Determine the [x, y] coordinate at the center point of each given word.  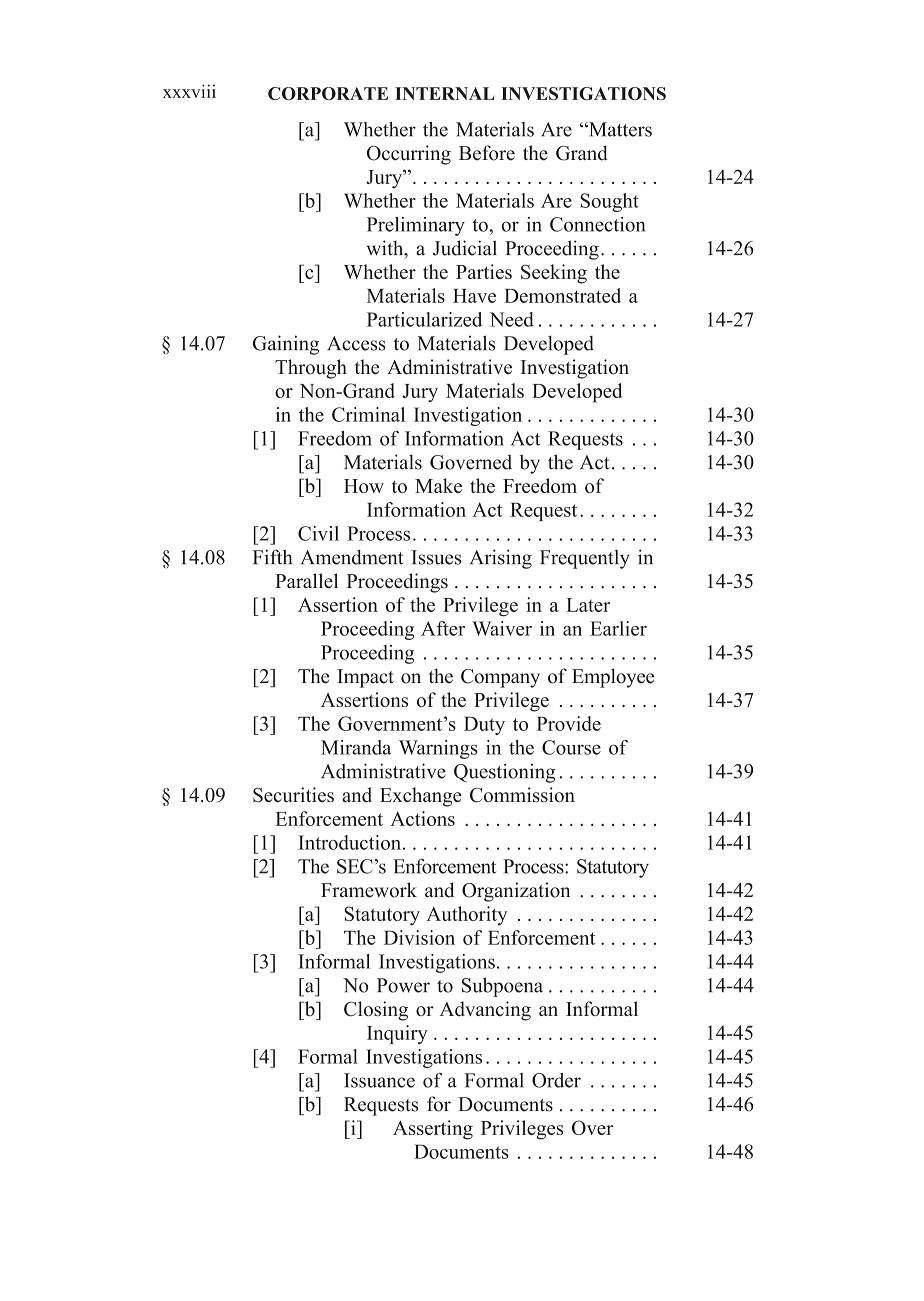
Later [588, 605]
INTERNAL [444, 93]
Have [474, 296]
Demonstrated [562, 295]
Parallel [306, 581]
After [443, 628]
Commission [522, 795]
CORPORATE [328, 93]
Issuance [379, 1080]
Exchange [421, 797]
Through [311, 369]
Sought [609, 202]
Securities [293, 795]
